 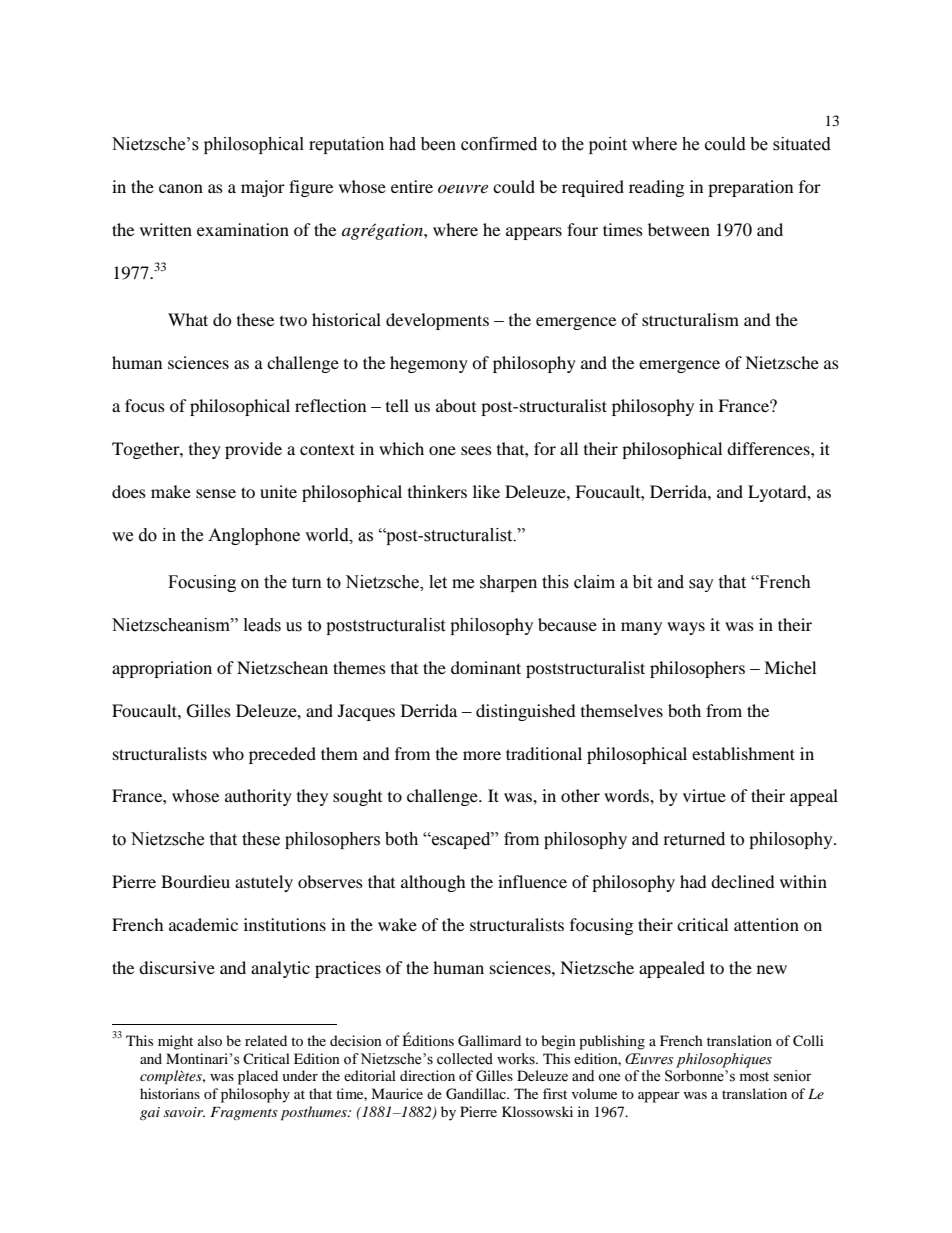 I want to click on historians, so click(x=170, y=1093).
